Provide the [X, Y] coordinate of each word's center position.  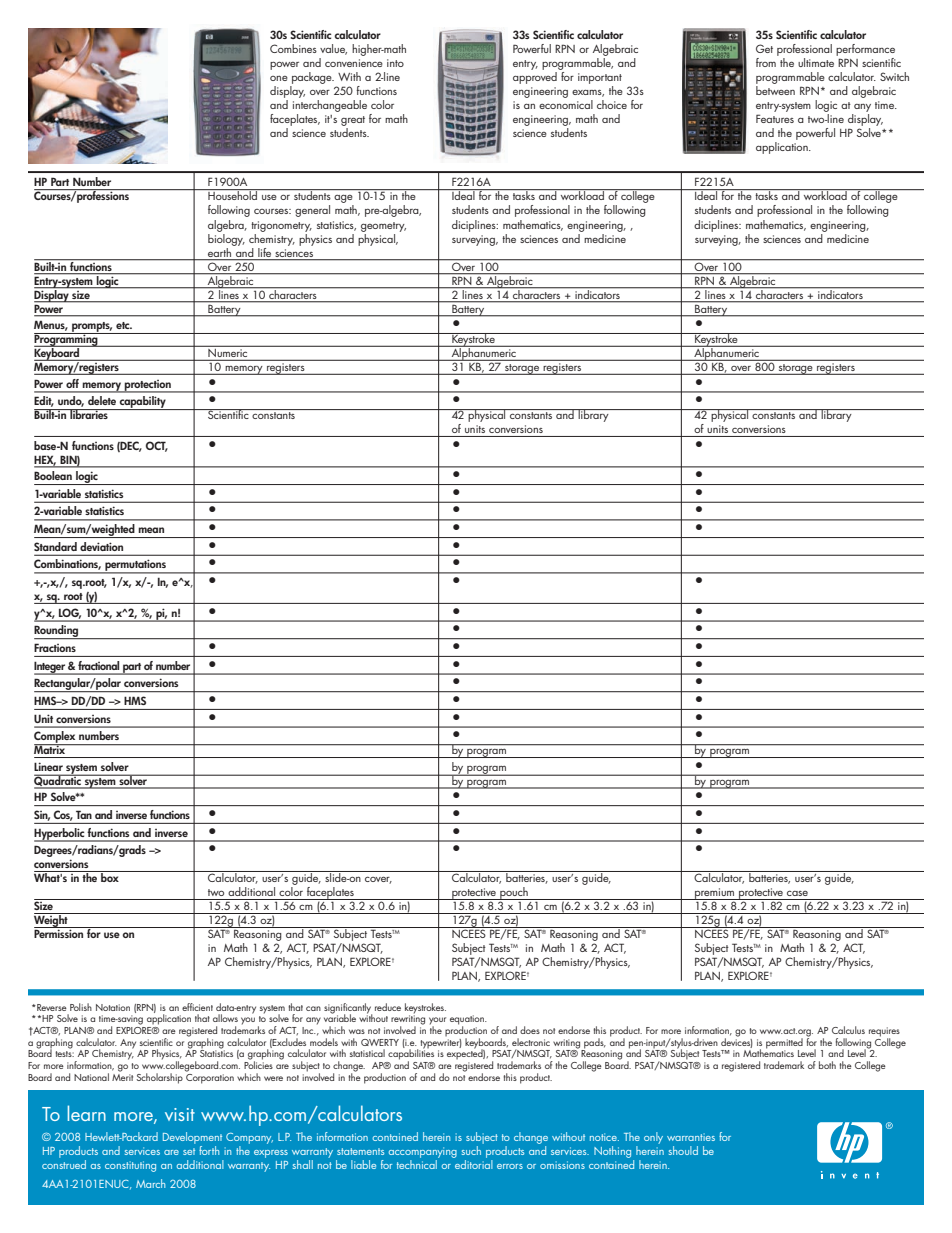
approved [535, 76]
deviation [101, 546]
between [775, 89]
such [471, 1150]
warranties [691, 1137]
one [279, 78]
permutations [135, 566]
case [797, 893]
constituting [130, 1166]
